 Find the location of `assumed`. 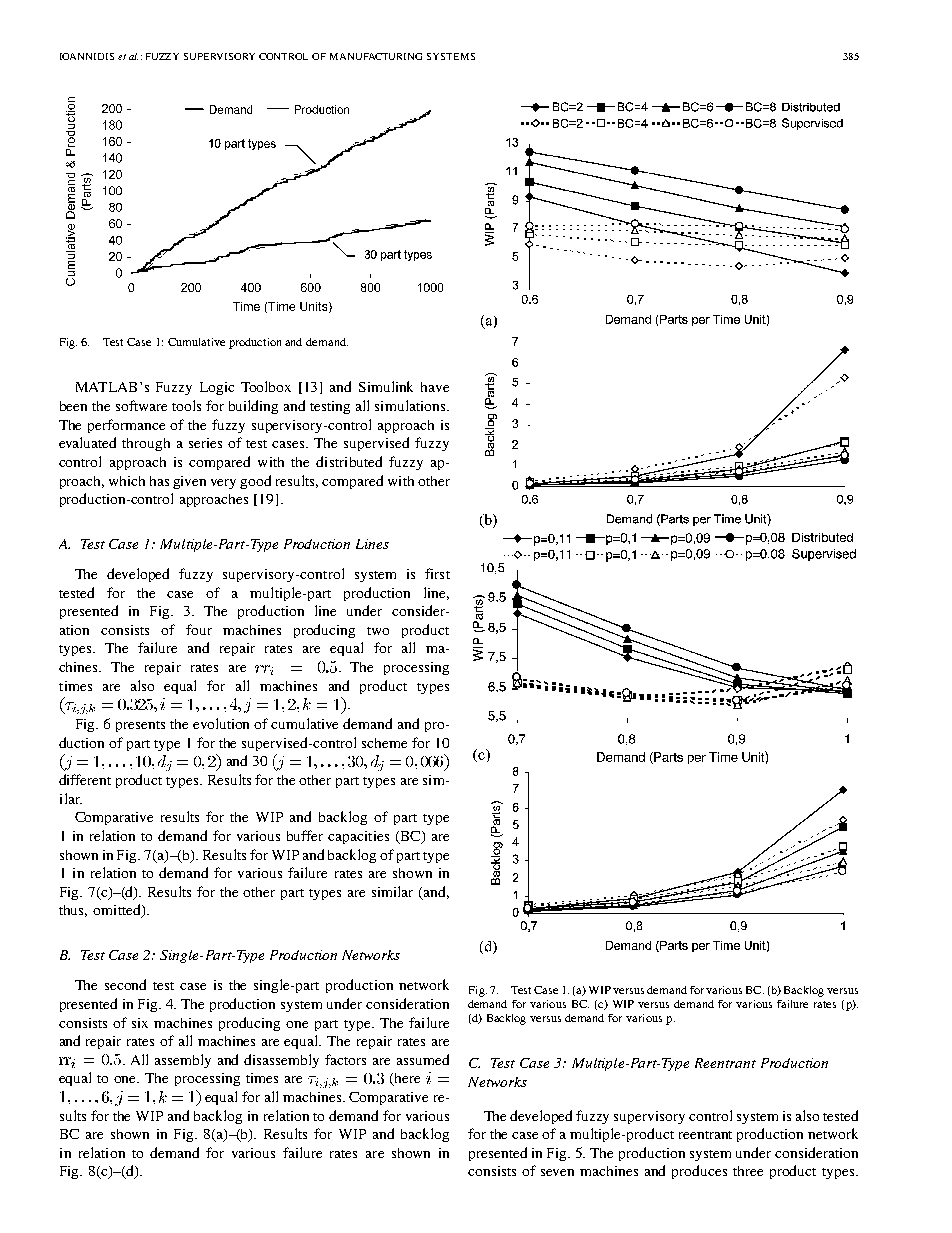

assumed is located at coordinates (423, 1059).
